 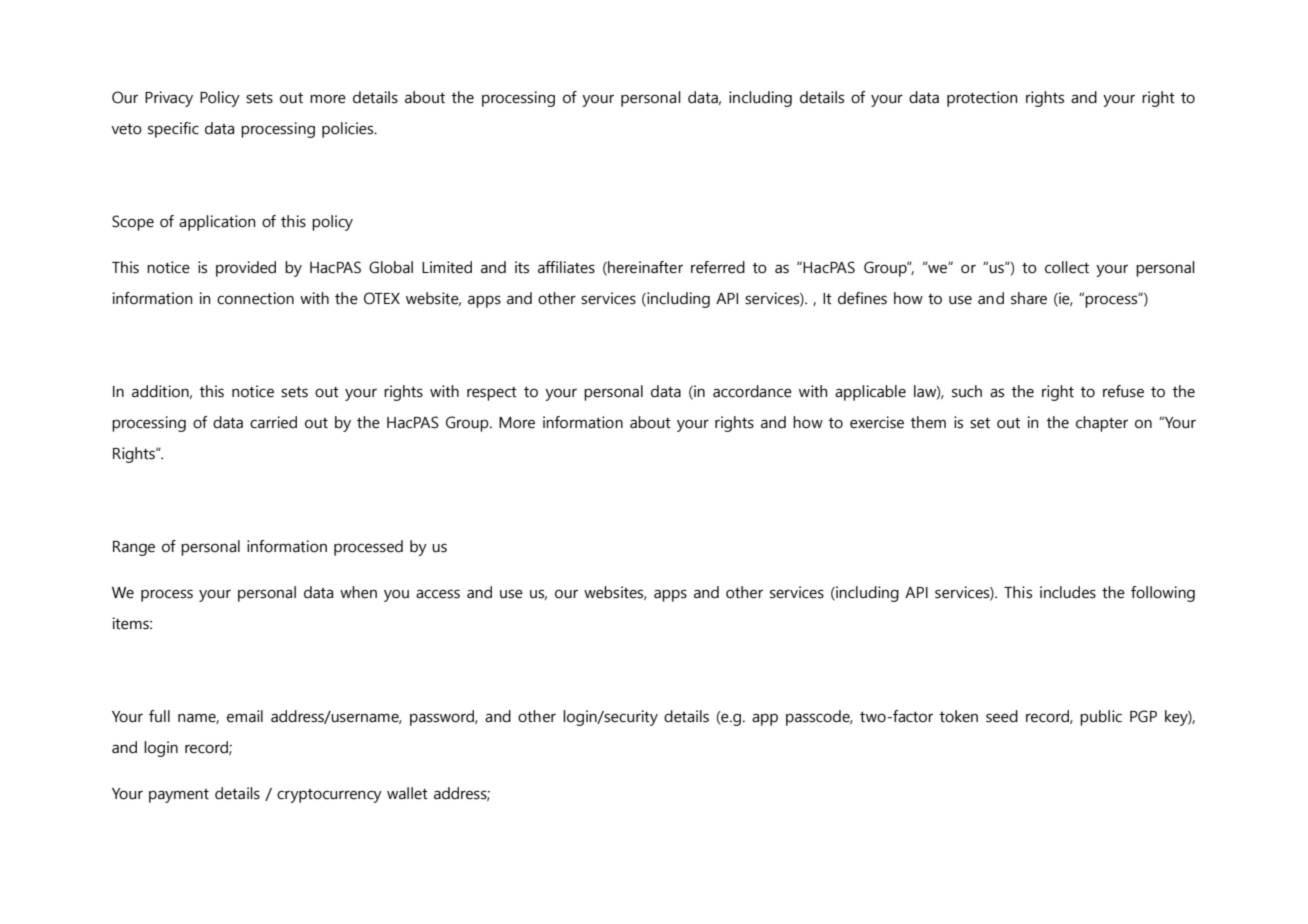 What do you see at coordinates (273, 422) in the image?
I see `carried` at bounding box center [273, 422].
